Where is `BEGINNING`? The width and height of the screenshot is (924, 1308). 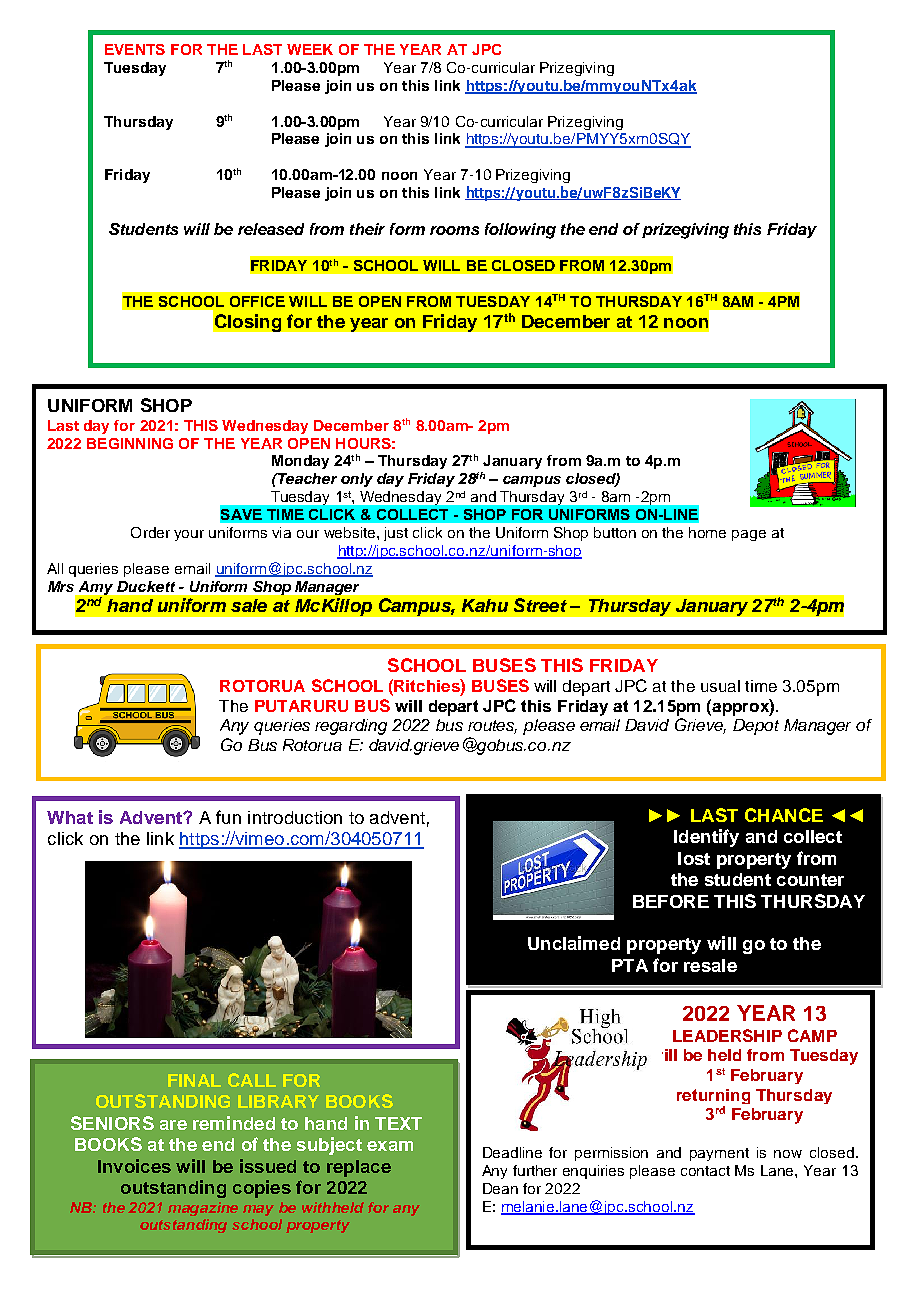 BEGINNING is located at coordinates (130, 443).
